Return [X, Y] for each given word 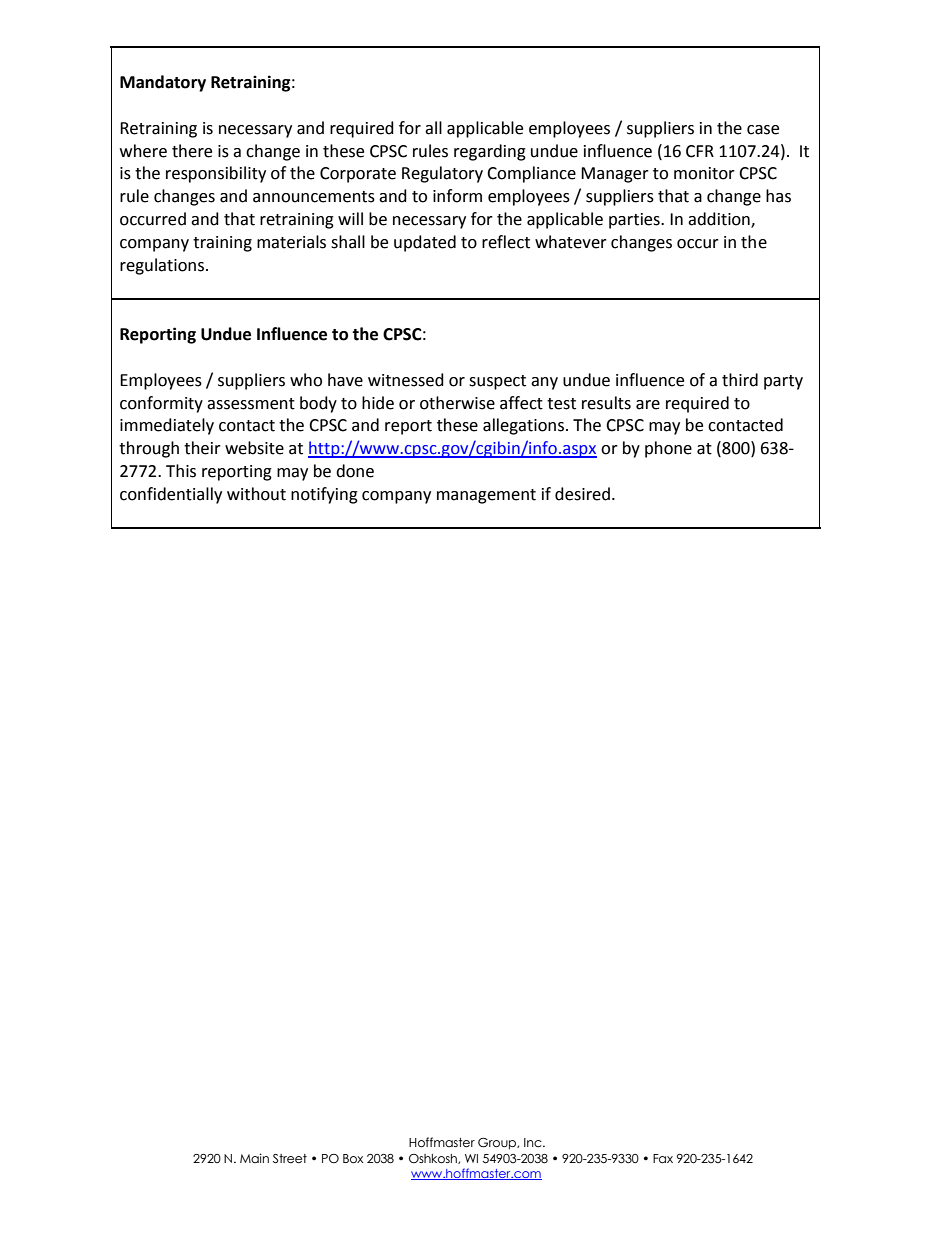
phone [668, 449]
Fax [663, 1158]
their [202, 448]
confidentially [171, 495]
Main [254, 1158]
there [192, 151]
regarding [490, 152]
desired [582, 494]
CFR [700, 151]
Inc [534, 1143]
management [486, 496]
